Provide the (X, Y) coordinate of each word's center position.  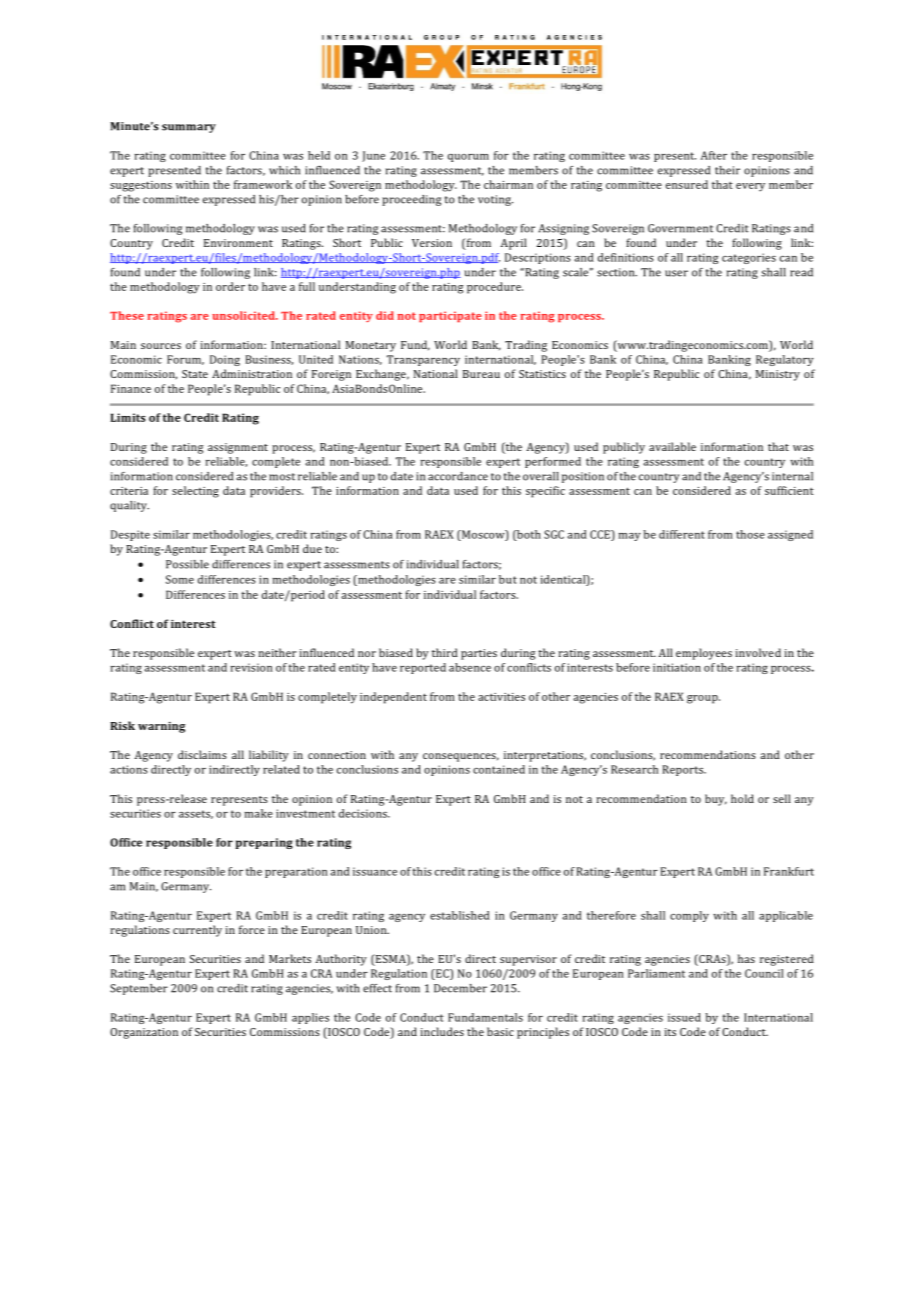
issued (684, 1017)
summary (189, 128)
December (460, 988)
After (714, 155)
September (139, 989)
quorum (468, 158)
